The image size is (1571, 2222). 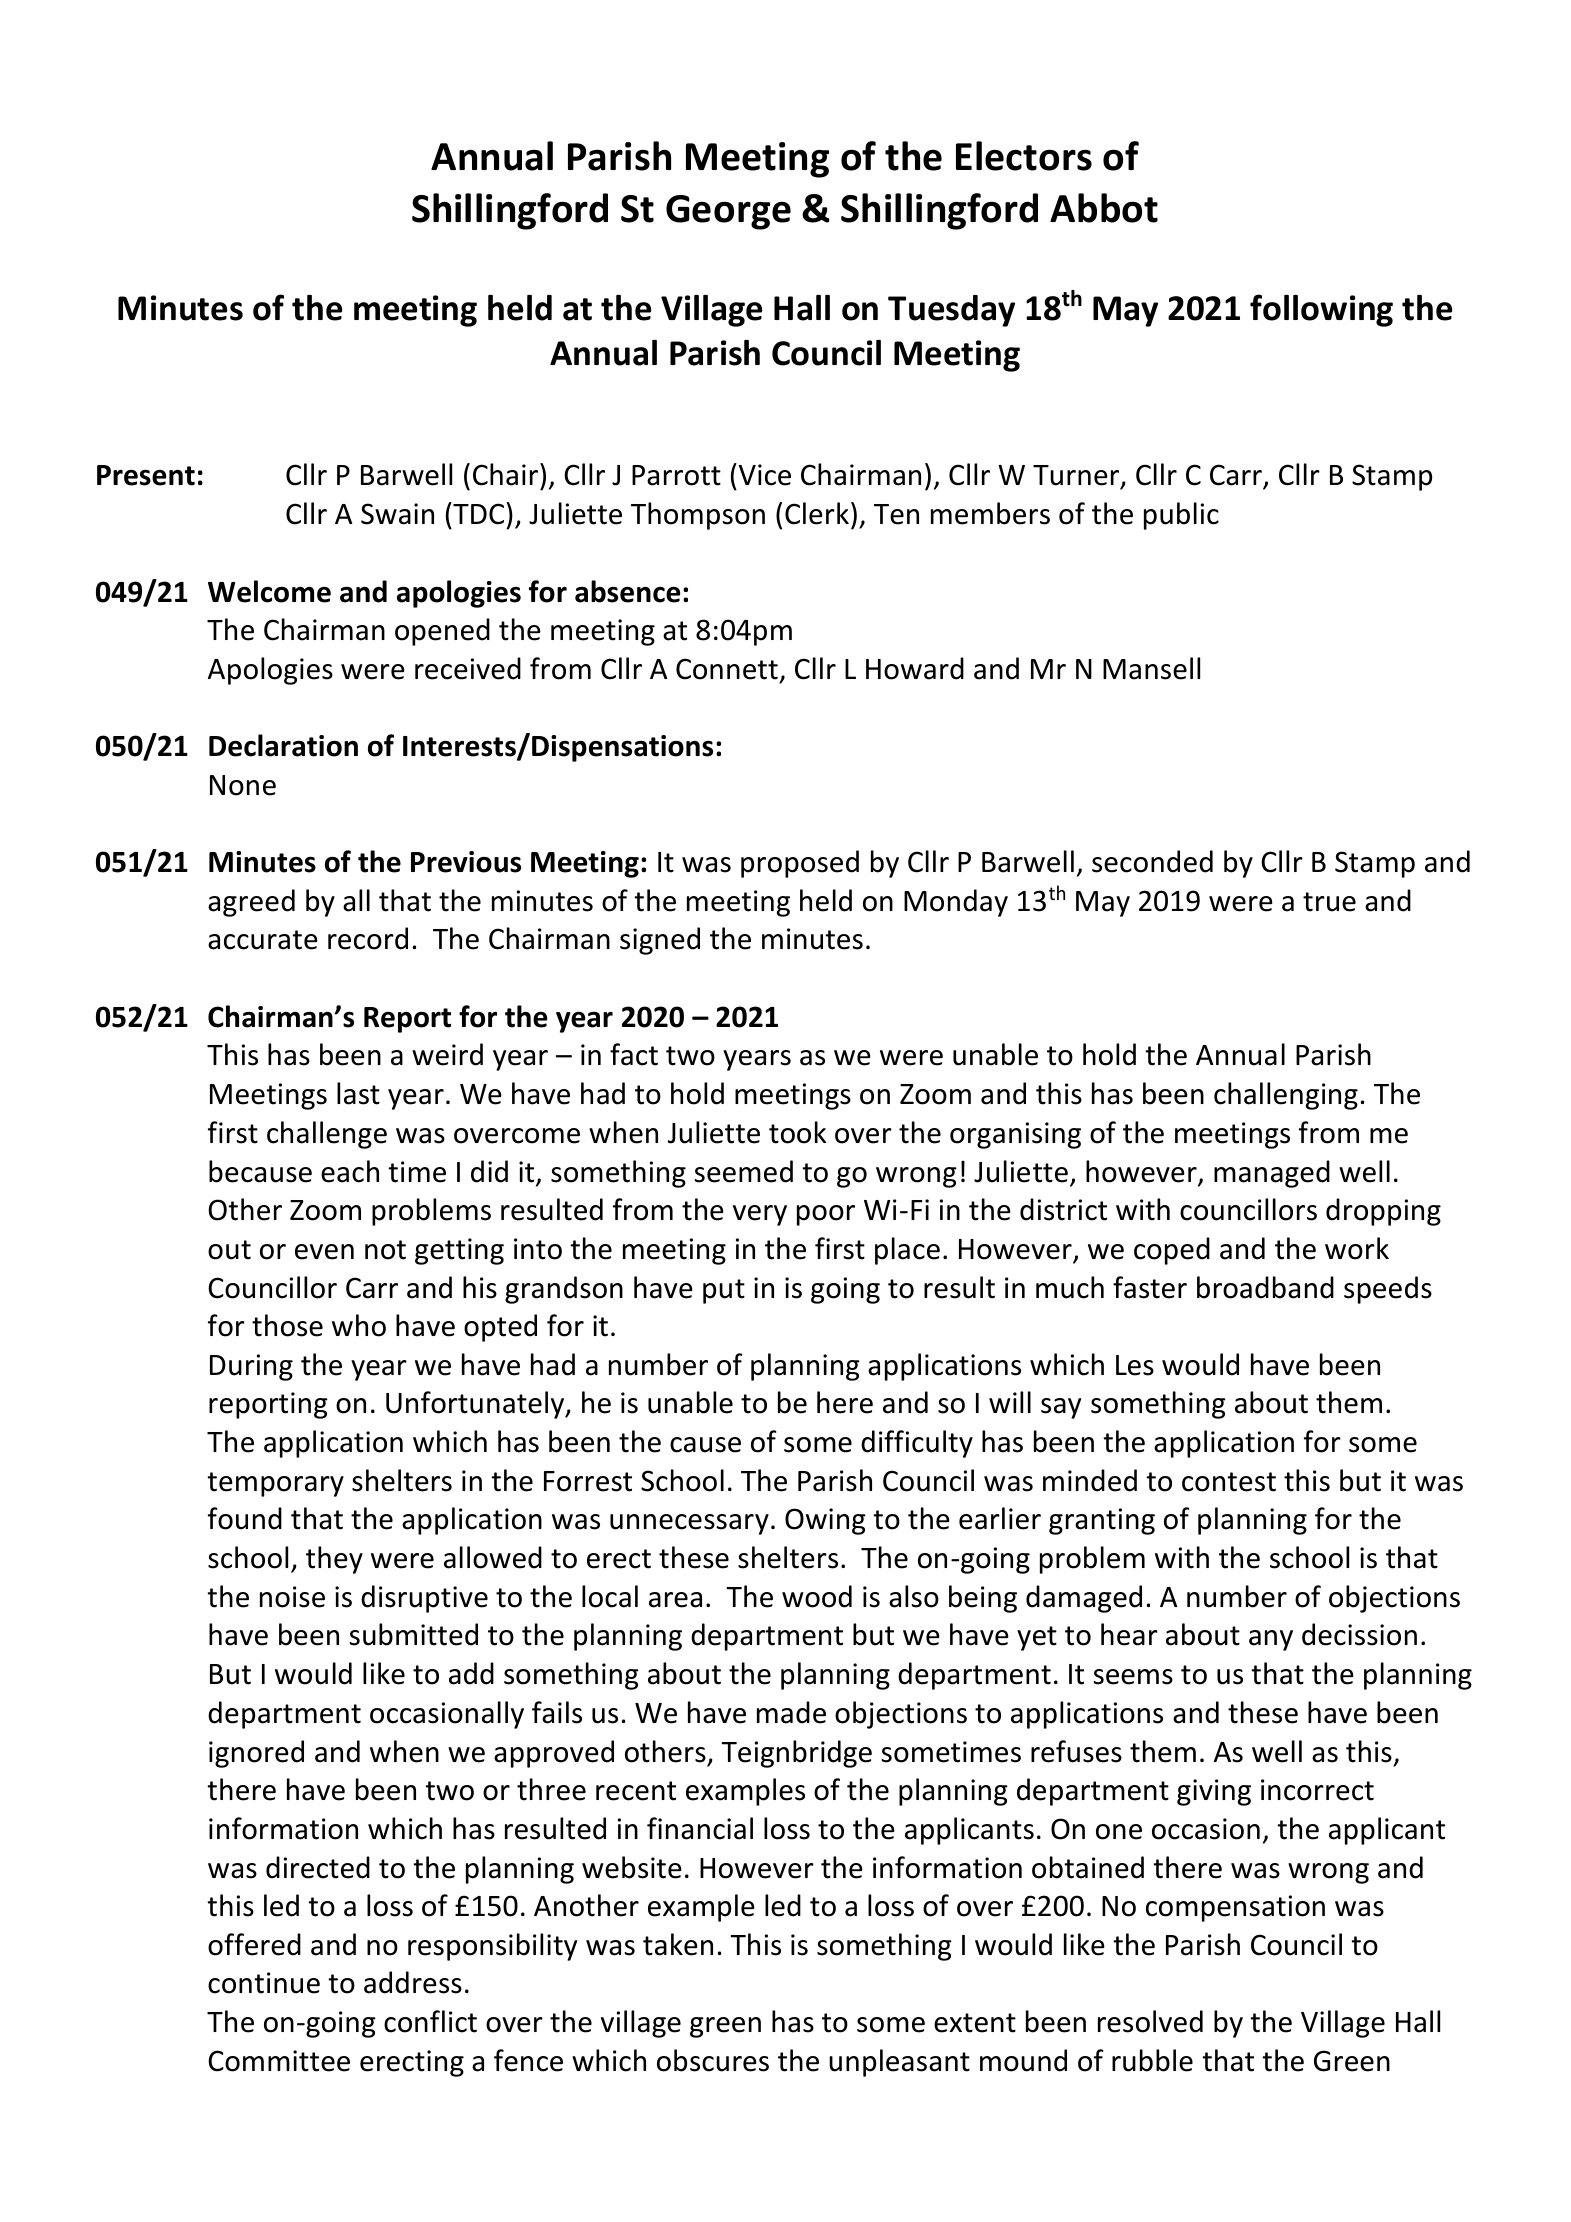 What do you see at coordinates (1229, 1482) in the image?
I see `contest` at bounding box center [1229, 1482].
